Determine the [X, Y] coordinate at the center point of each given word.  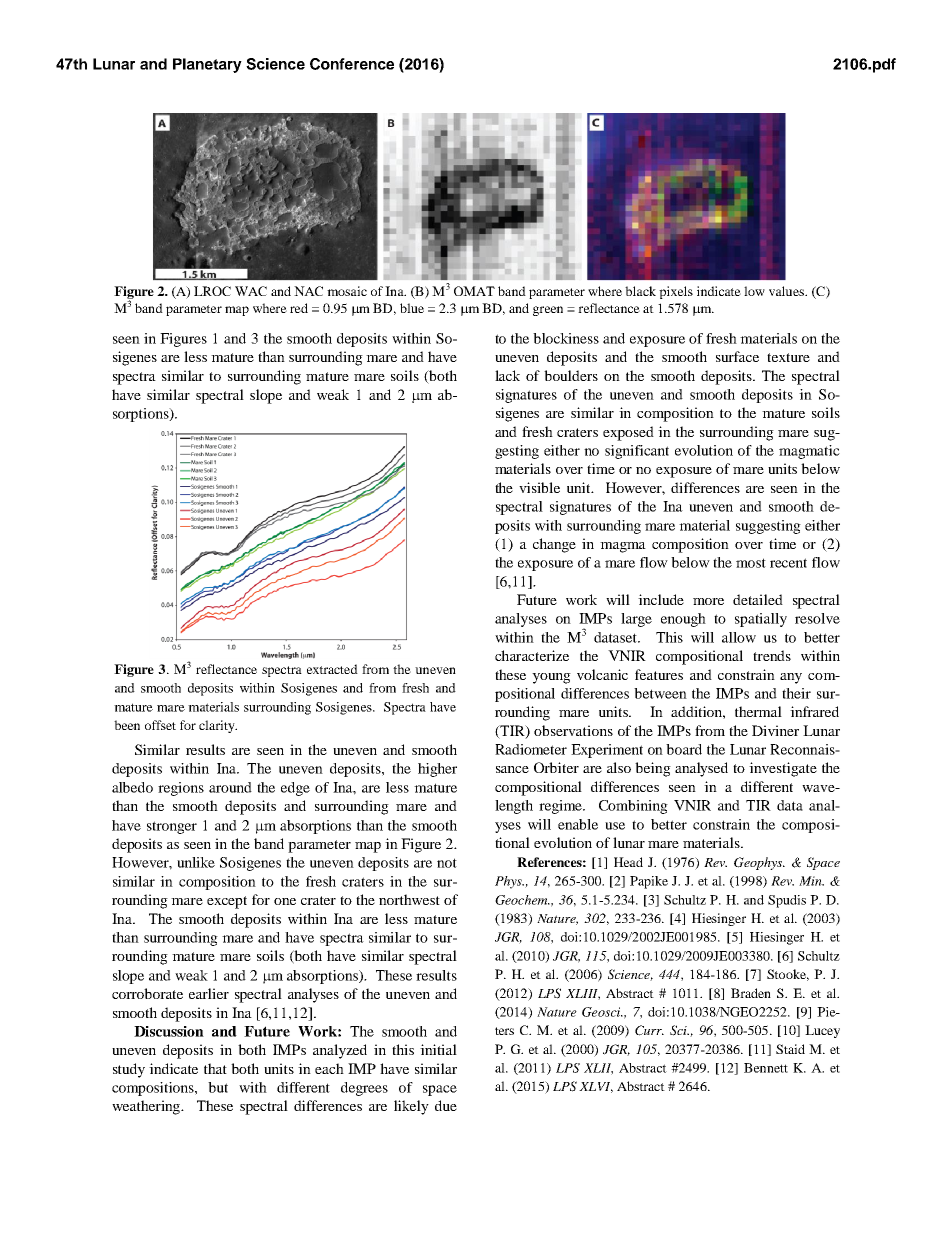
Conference [352, 64]
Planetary [207, 65]
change [554, 545]
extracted [332, 669]
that [215, 1068]
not [447, 863]
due [446, 1105]
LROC [212, 291]
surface [737, 356]
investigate [783, 769]
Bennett [766, 1068]
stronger [172, 827]
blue [412, 308]
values [787, 291]
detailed [758, 599]
